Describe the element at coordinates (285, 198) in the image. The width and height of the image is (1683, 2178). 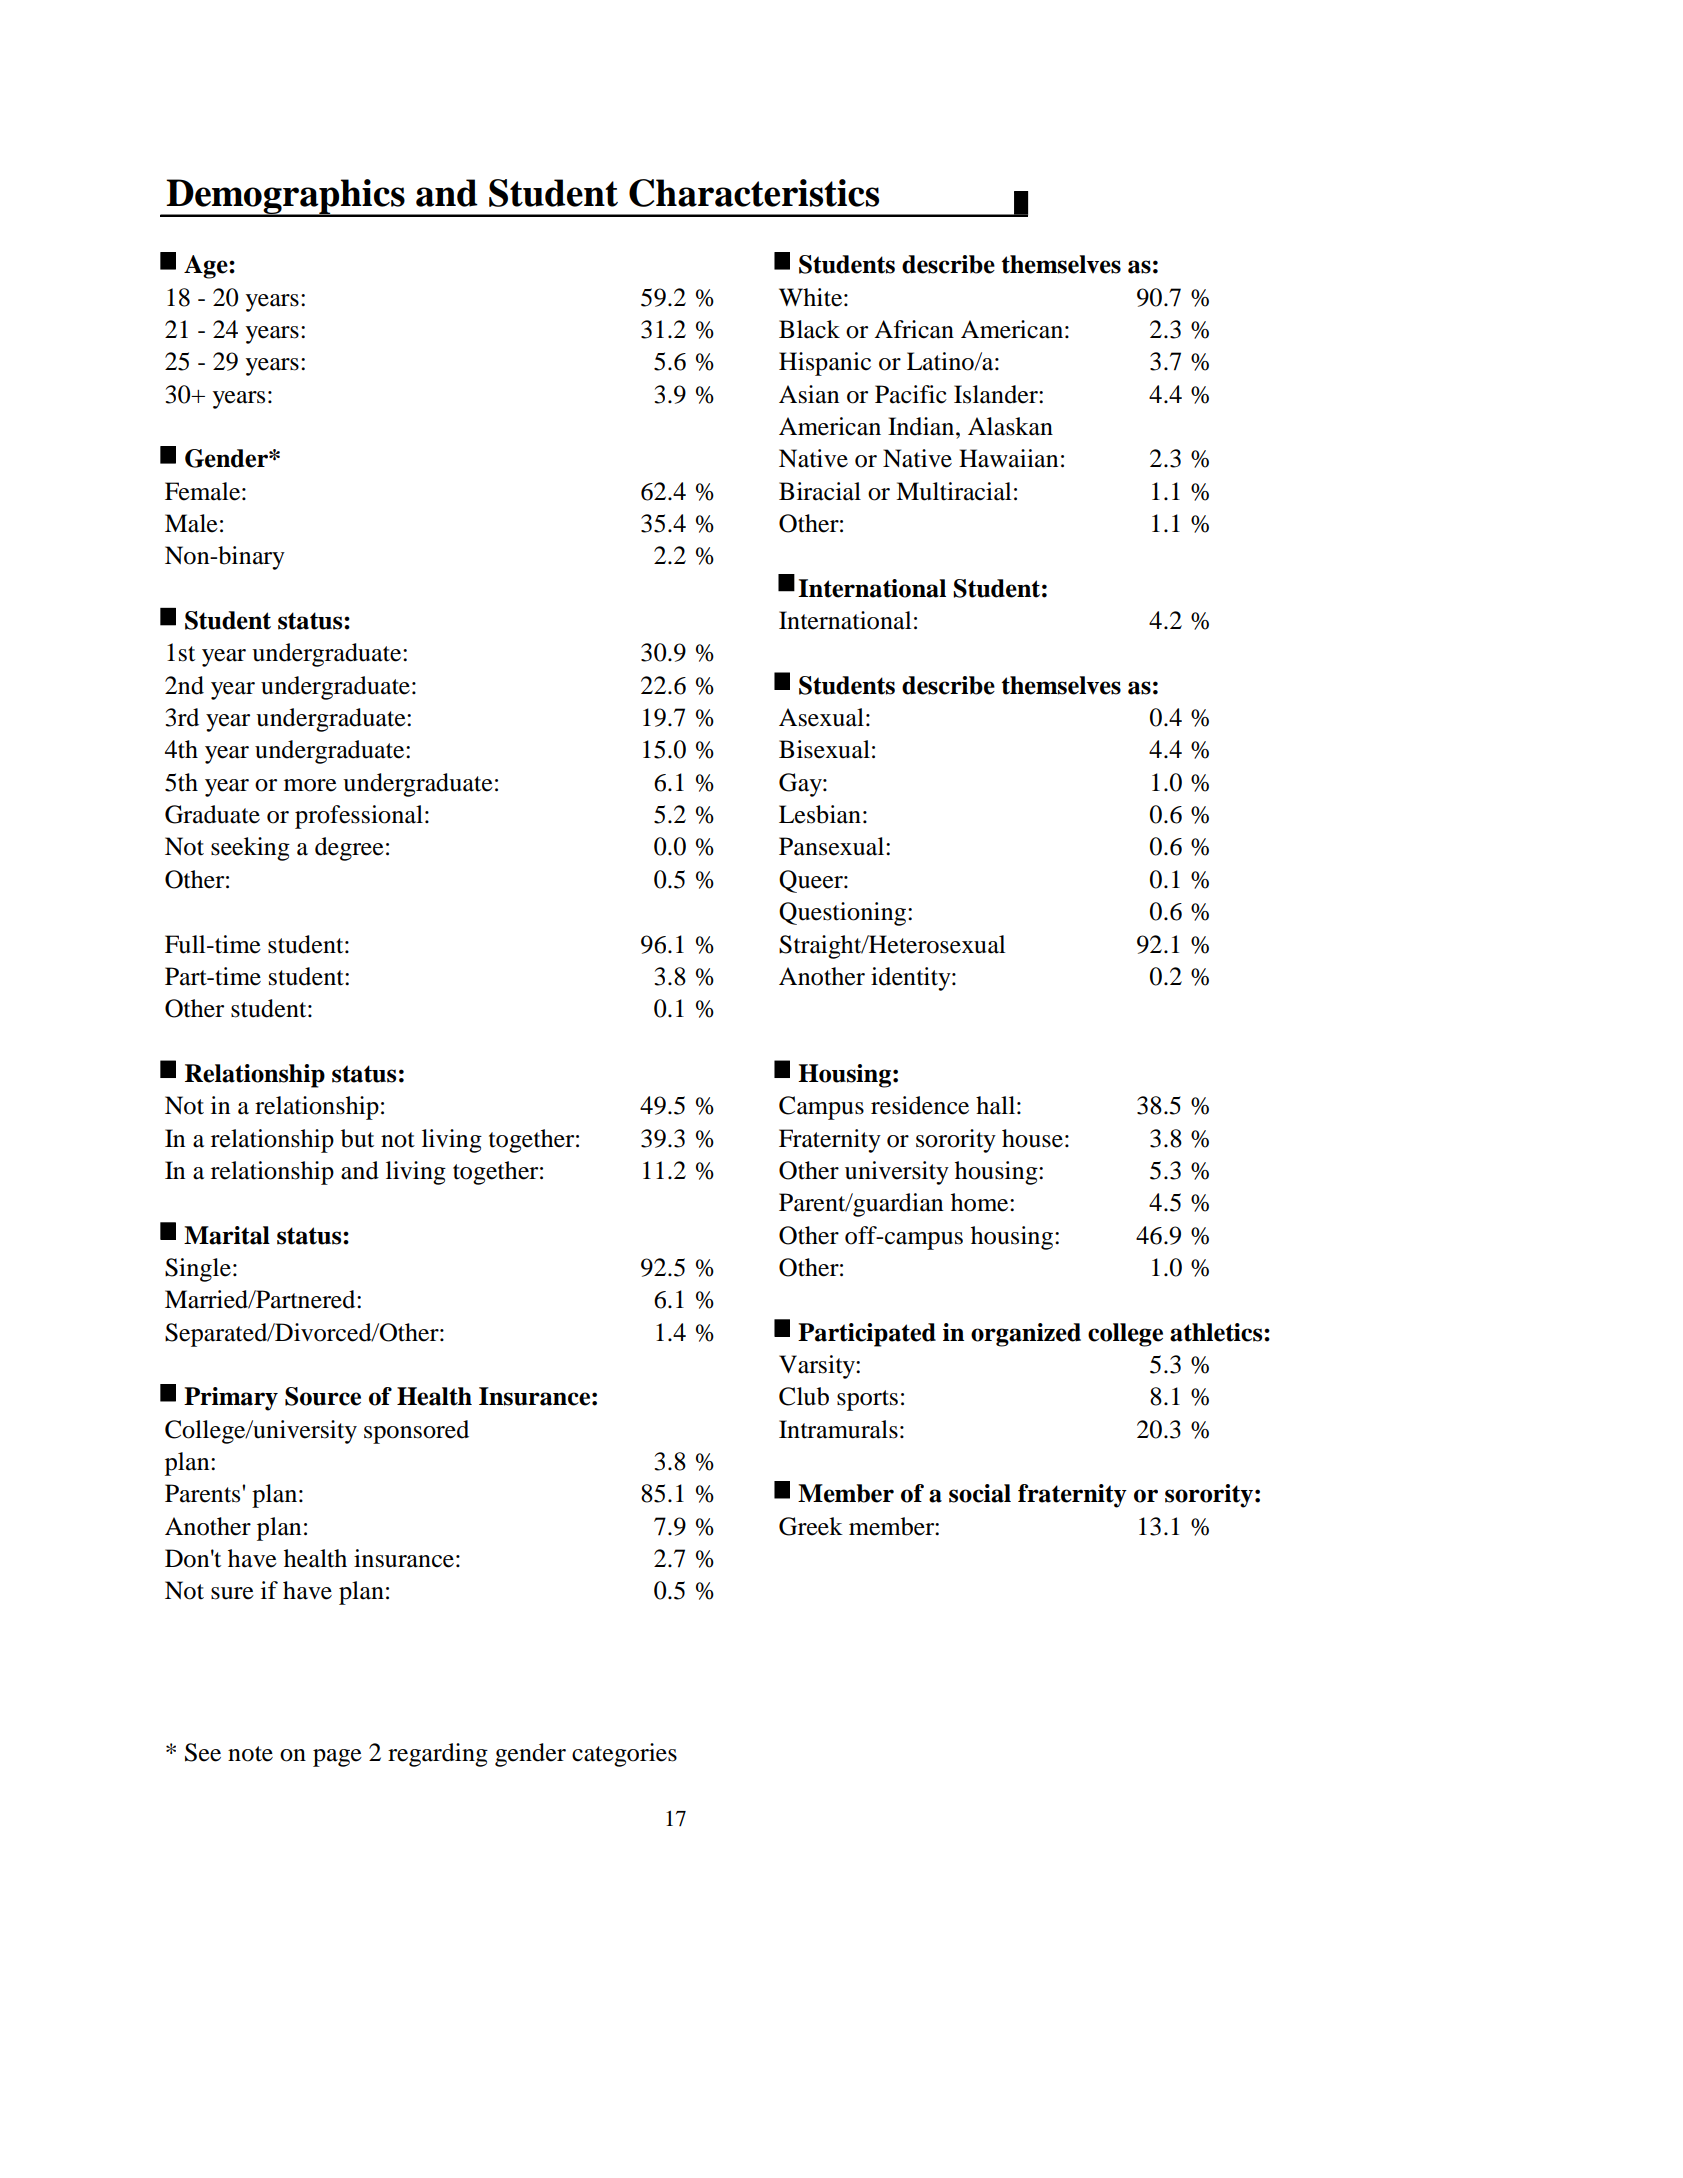
I see `Demographics` at that location.
